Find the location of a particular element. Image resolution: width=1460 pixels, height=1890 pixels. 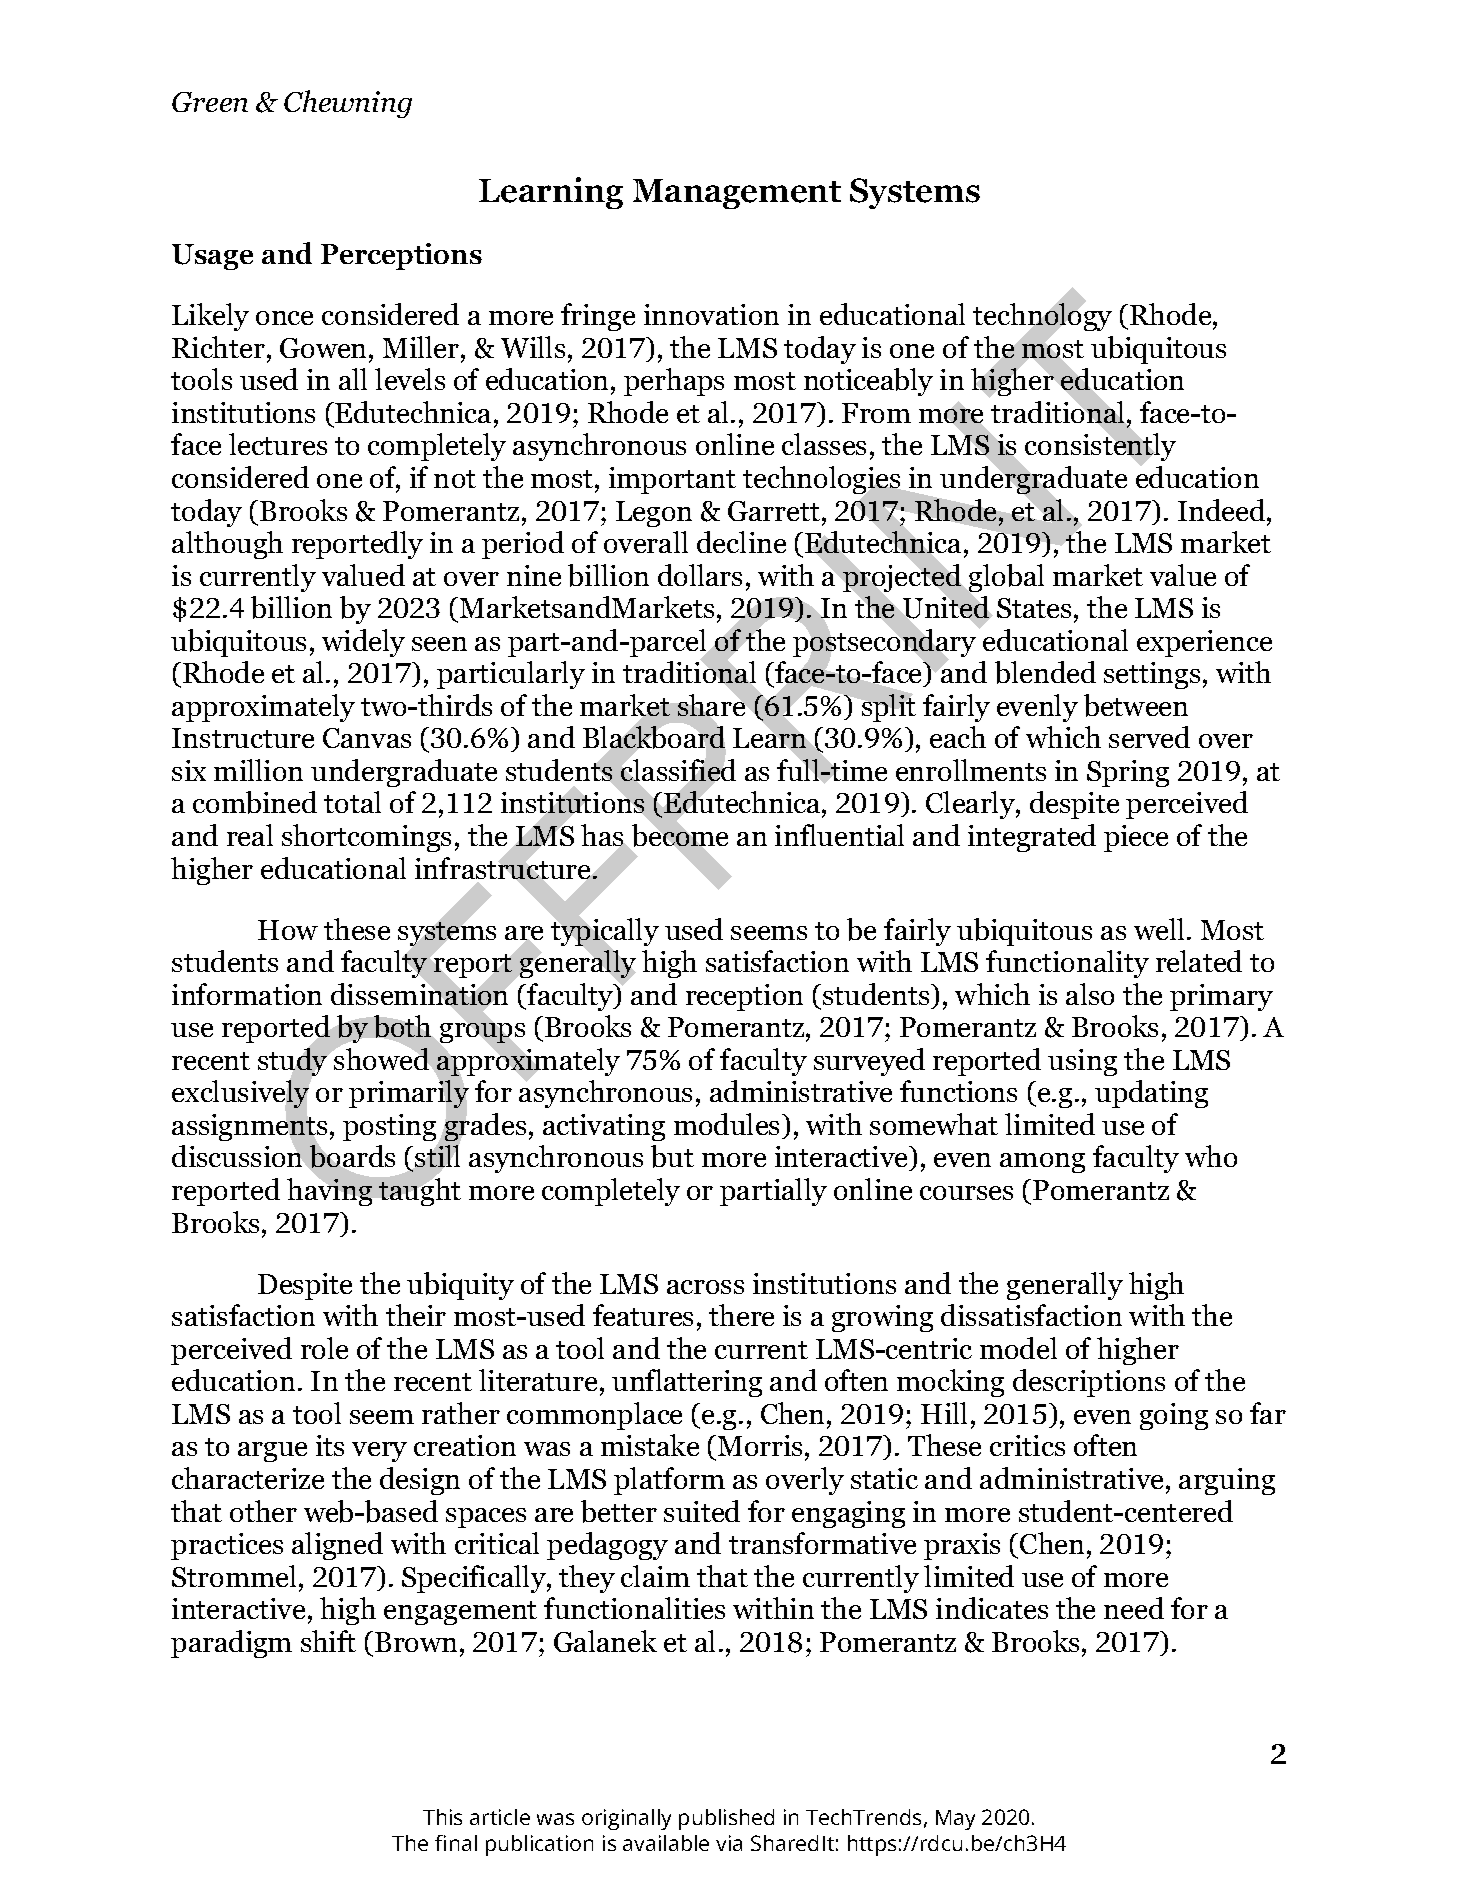

This is located at coordinates (442, 1817).
